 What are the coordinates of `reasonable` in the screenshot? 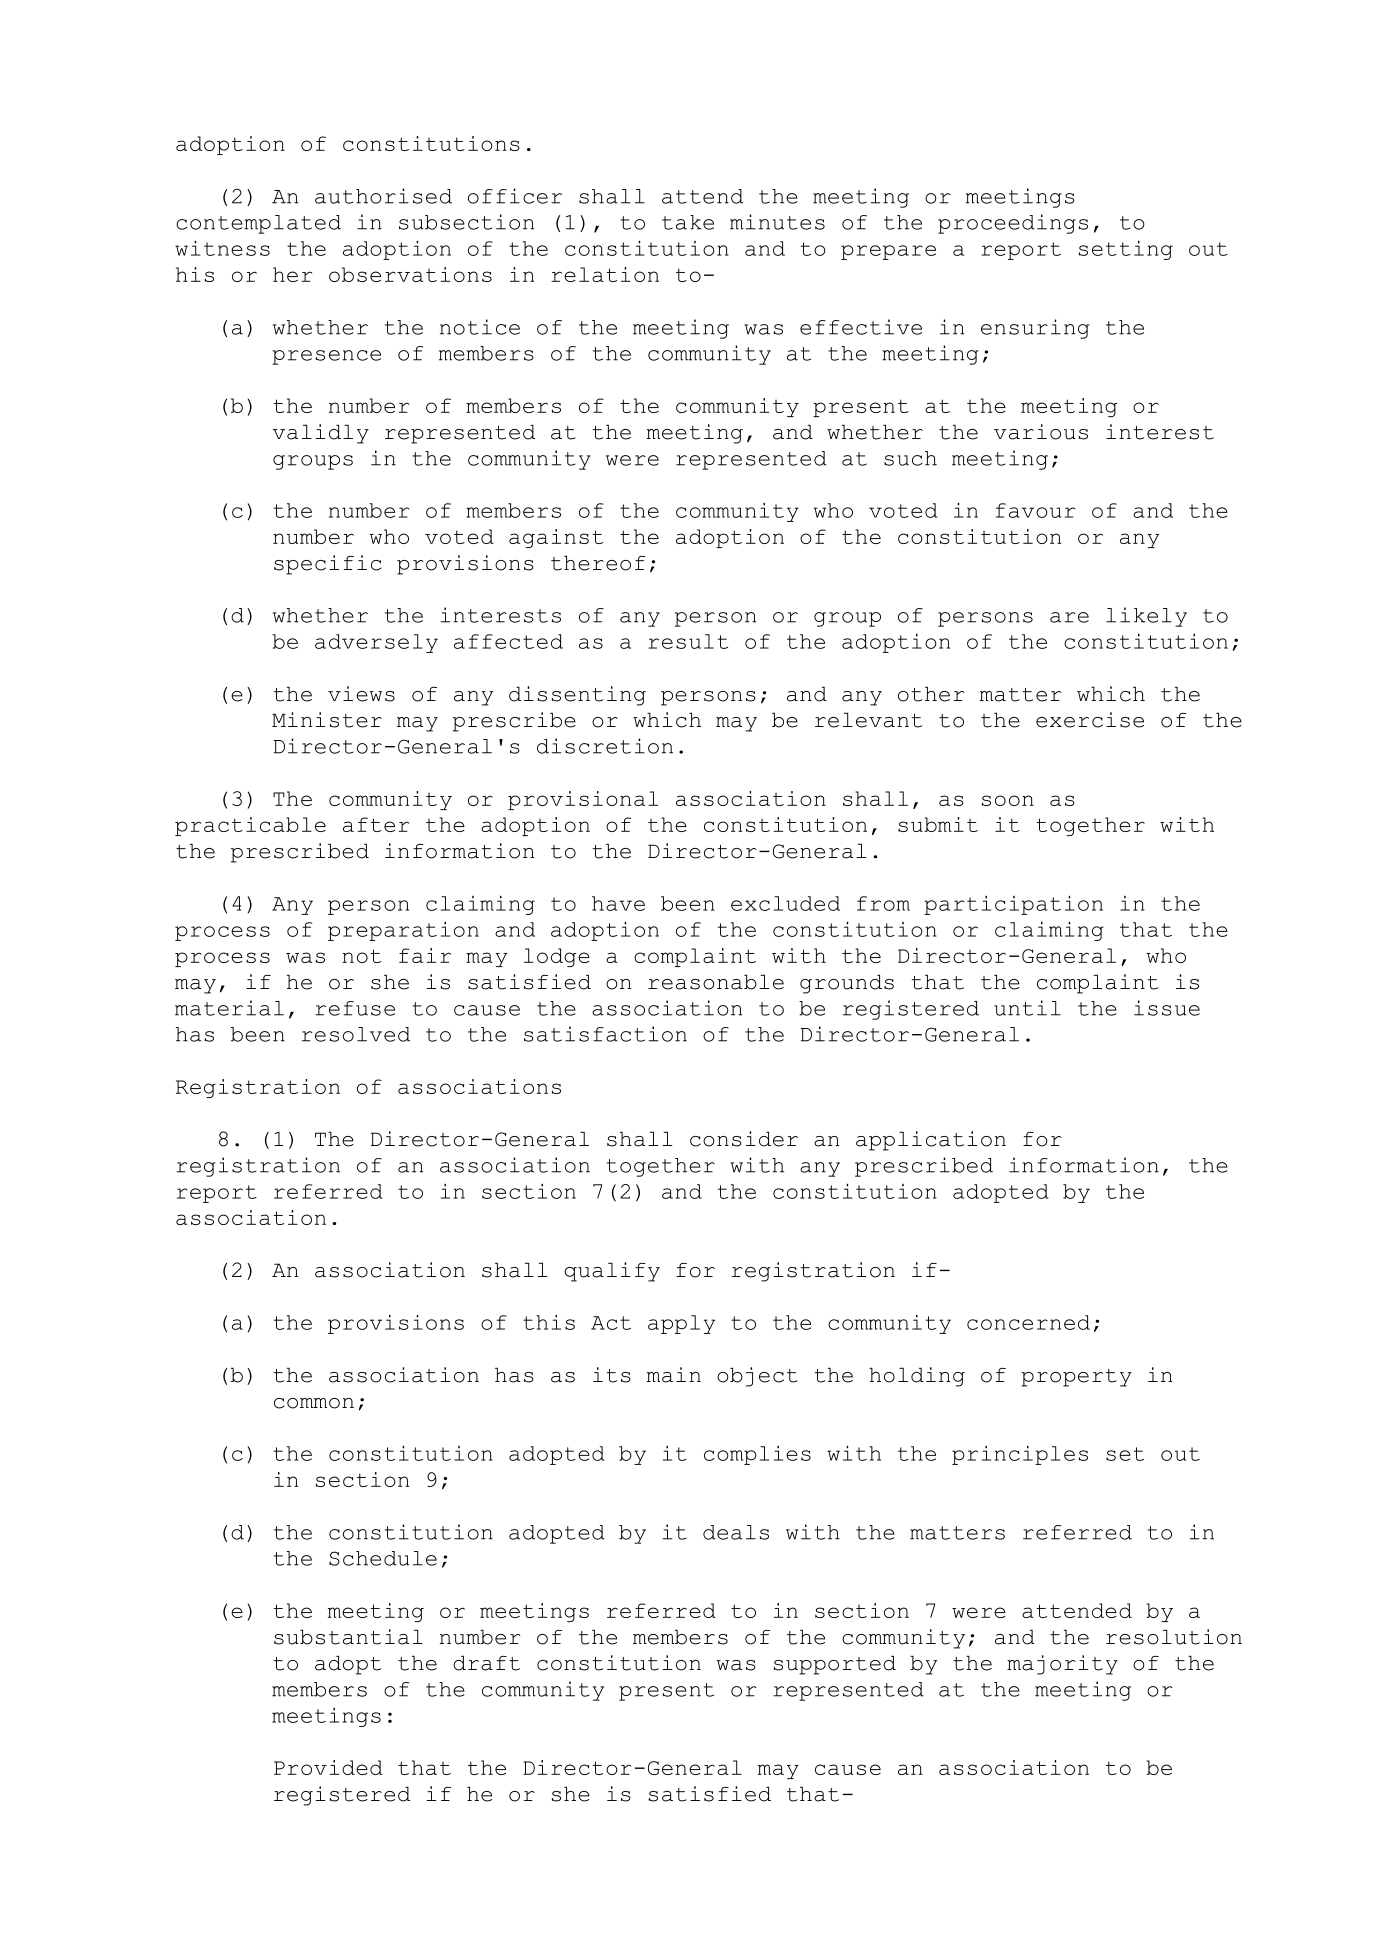 It's located at (716, 982).
